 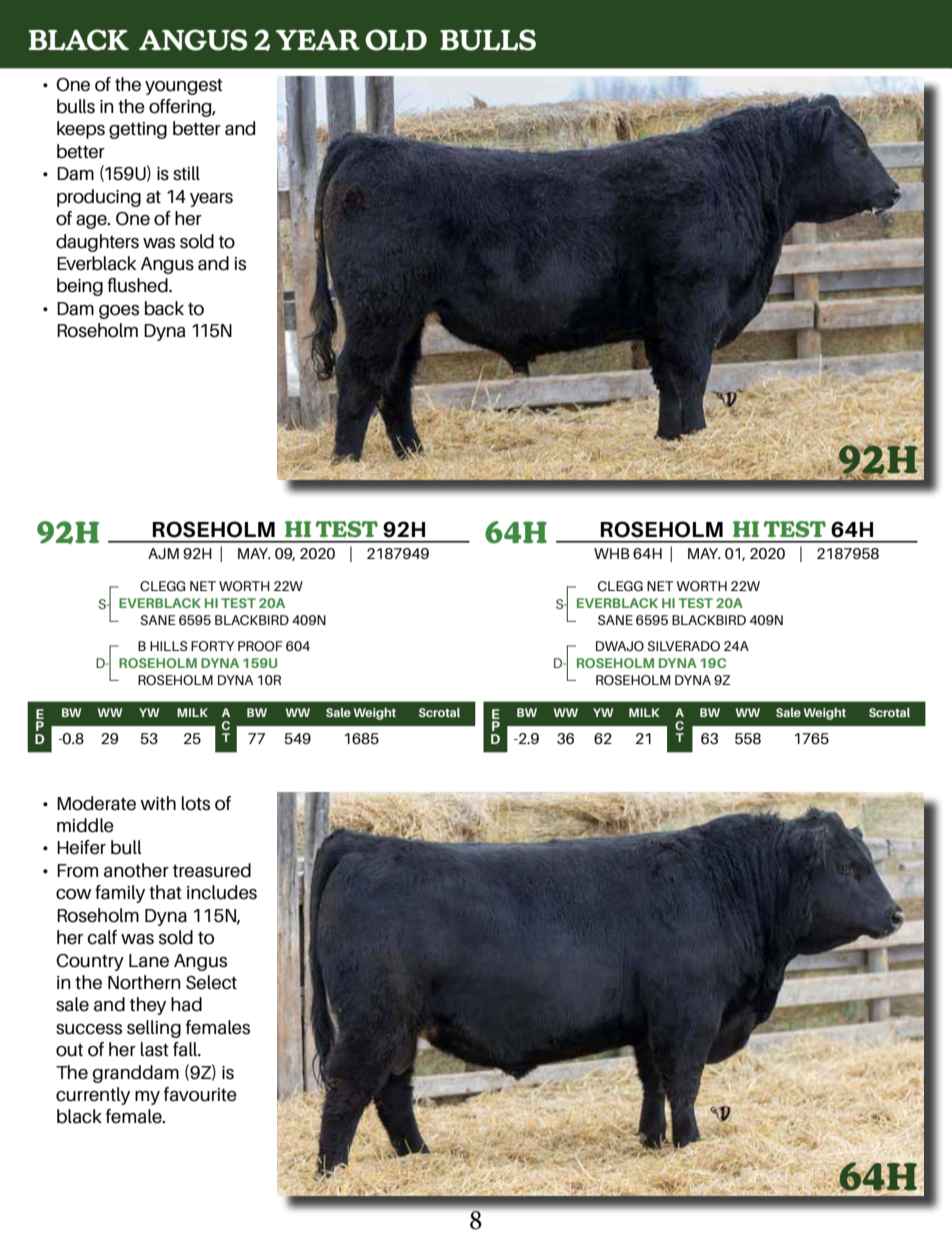 What do you see at coordinates (138, 130) in the screenshot?
I see `getting` at bounding box center [138, 130].
